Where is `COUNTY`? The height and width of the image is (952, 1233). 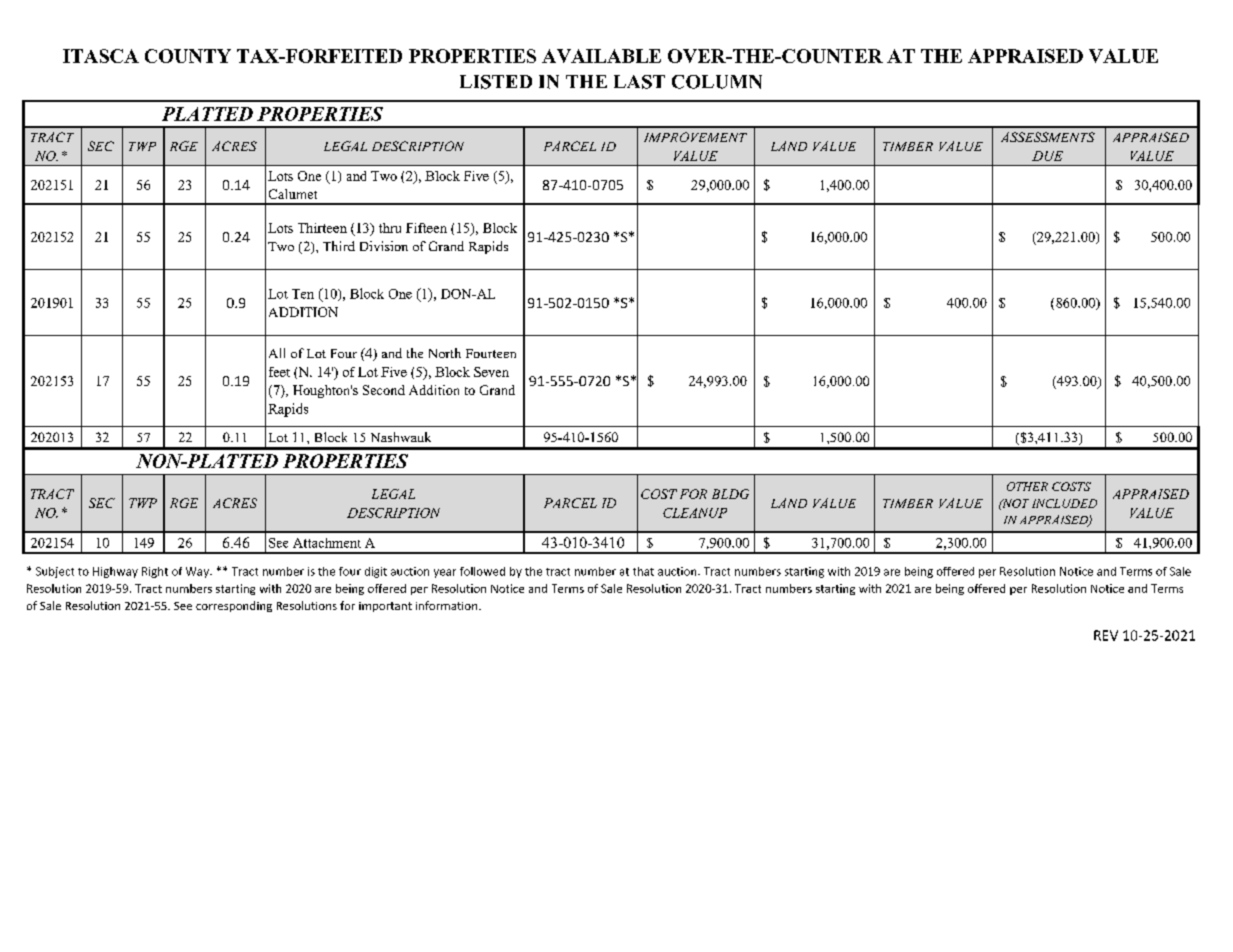
COUNTY is located at coordinates (188, 56).
